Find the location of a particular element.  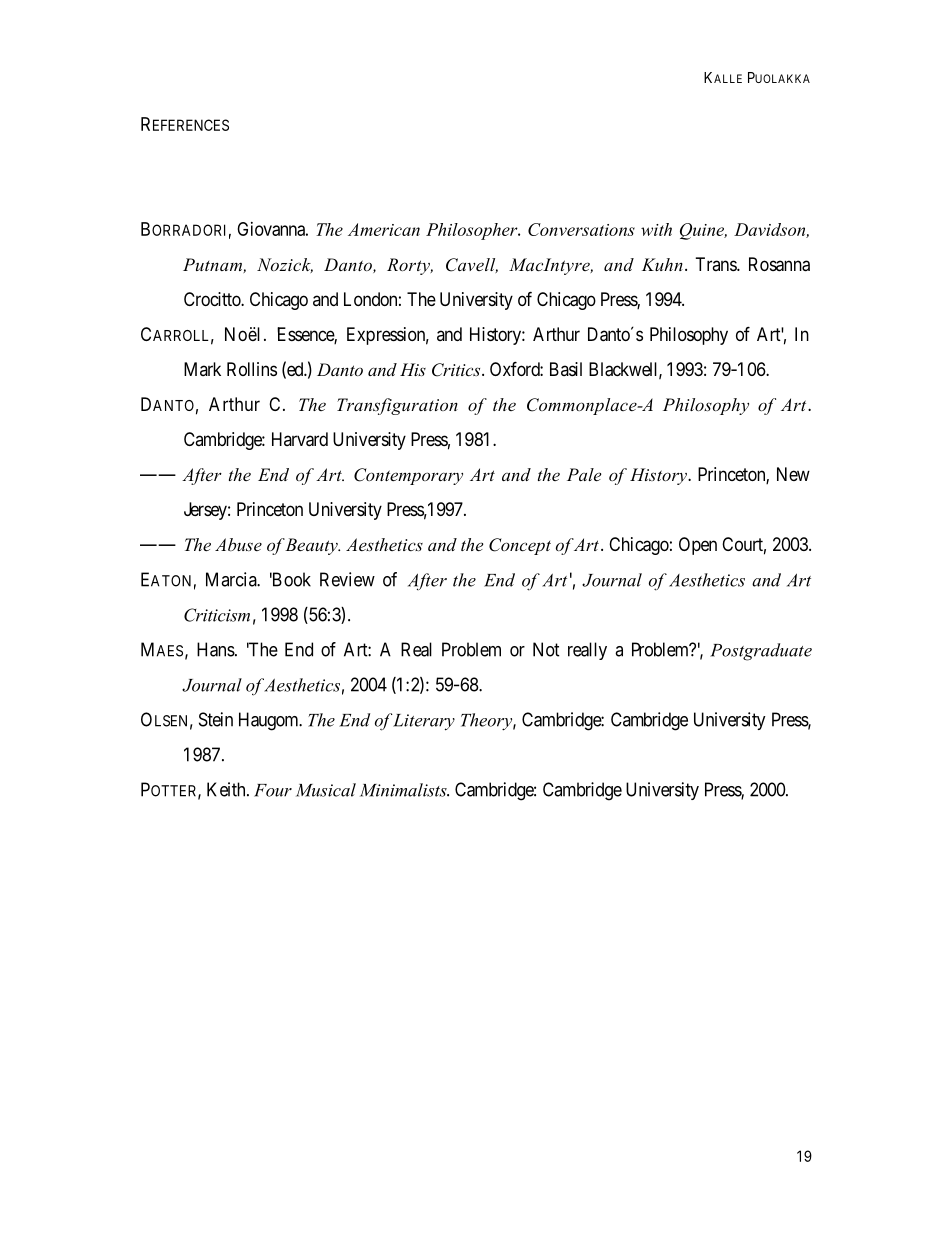

Concept is located at coordinates (520, 546).
